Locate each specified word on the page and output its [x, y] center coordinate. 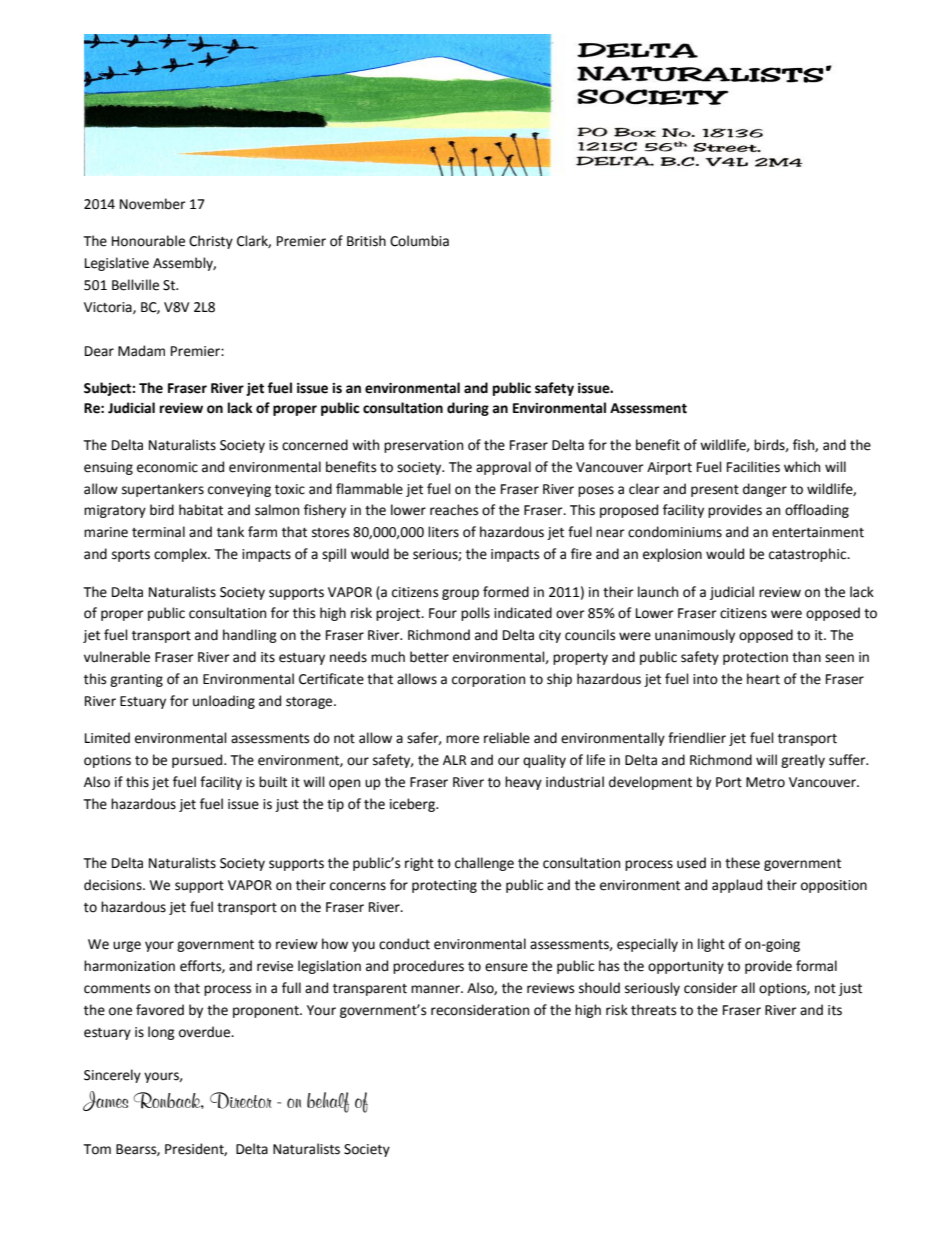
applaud [737, 886]
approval [503, 468]
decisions [114, 885]
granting [136, 680]
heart [763, 679]
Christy [211, 242]
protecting [444, 886]
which [802, 467]
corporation [488, 680]
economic [167, 467]
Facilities [753, 467]
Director [241, 1100]
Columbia [419, 241]
